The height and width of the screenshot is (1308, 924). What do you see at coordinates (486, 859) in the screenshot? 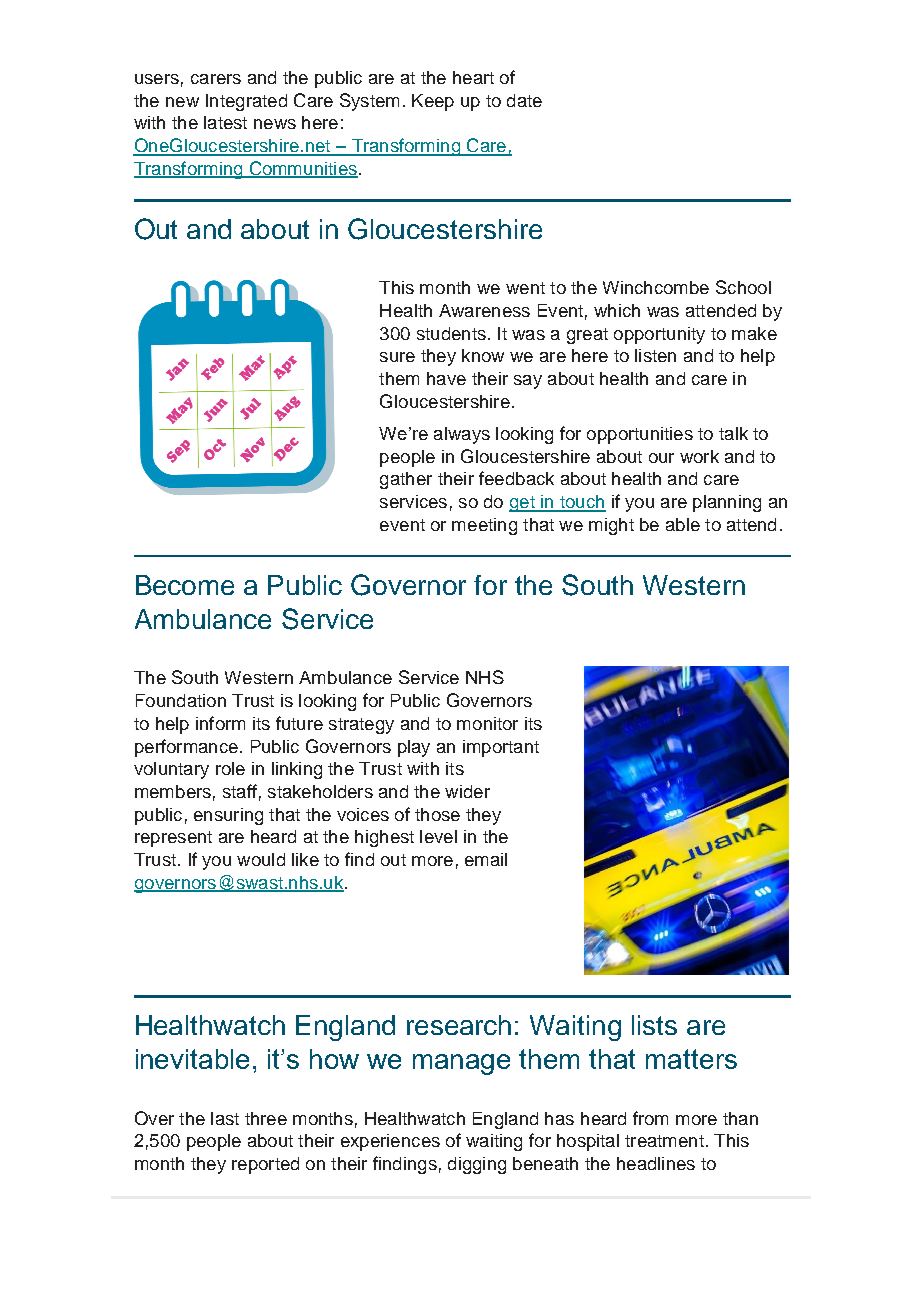
I see `email` at bounding box center [486, 859].
